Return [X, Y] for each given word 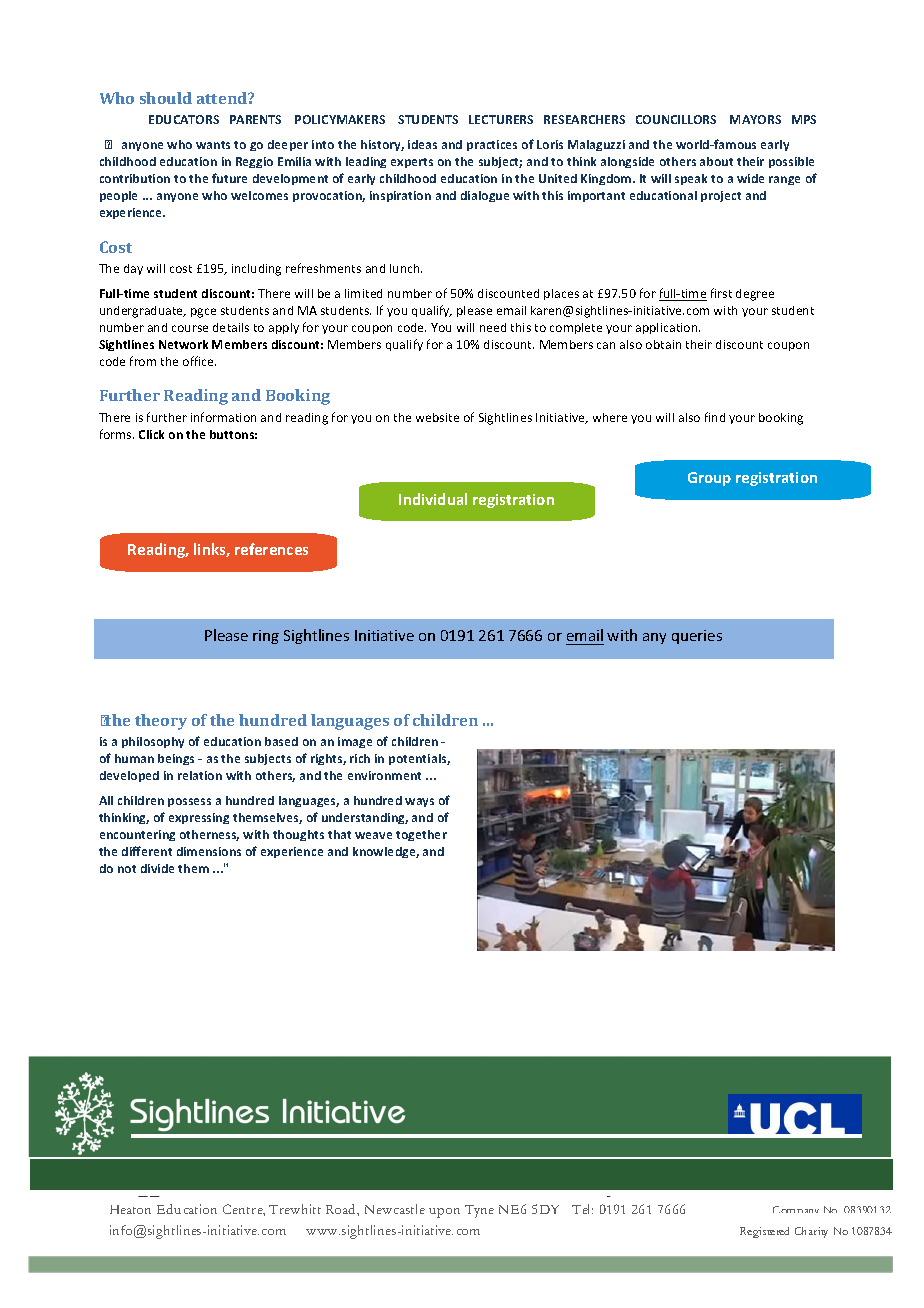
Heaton [130, 1209]
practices [492, 145]
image [355, 742]
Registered [764, 1232]
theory [161, 722]
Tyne [479, 1211]
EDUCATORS [184, 119]
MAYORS [755, 119]
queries [697, 637]
